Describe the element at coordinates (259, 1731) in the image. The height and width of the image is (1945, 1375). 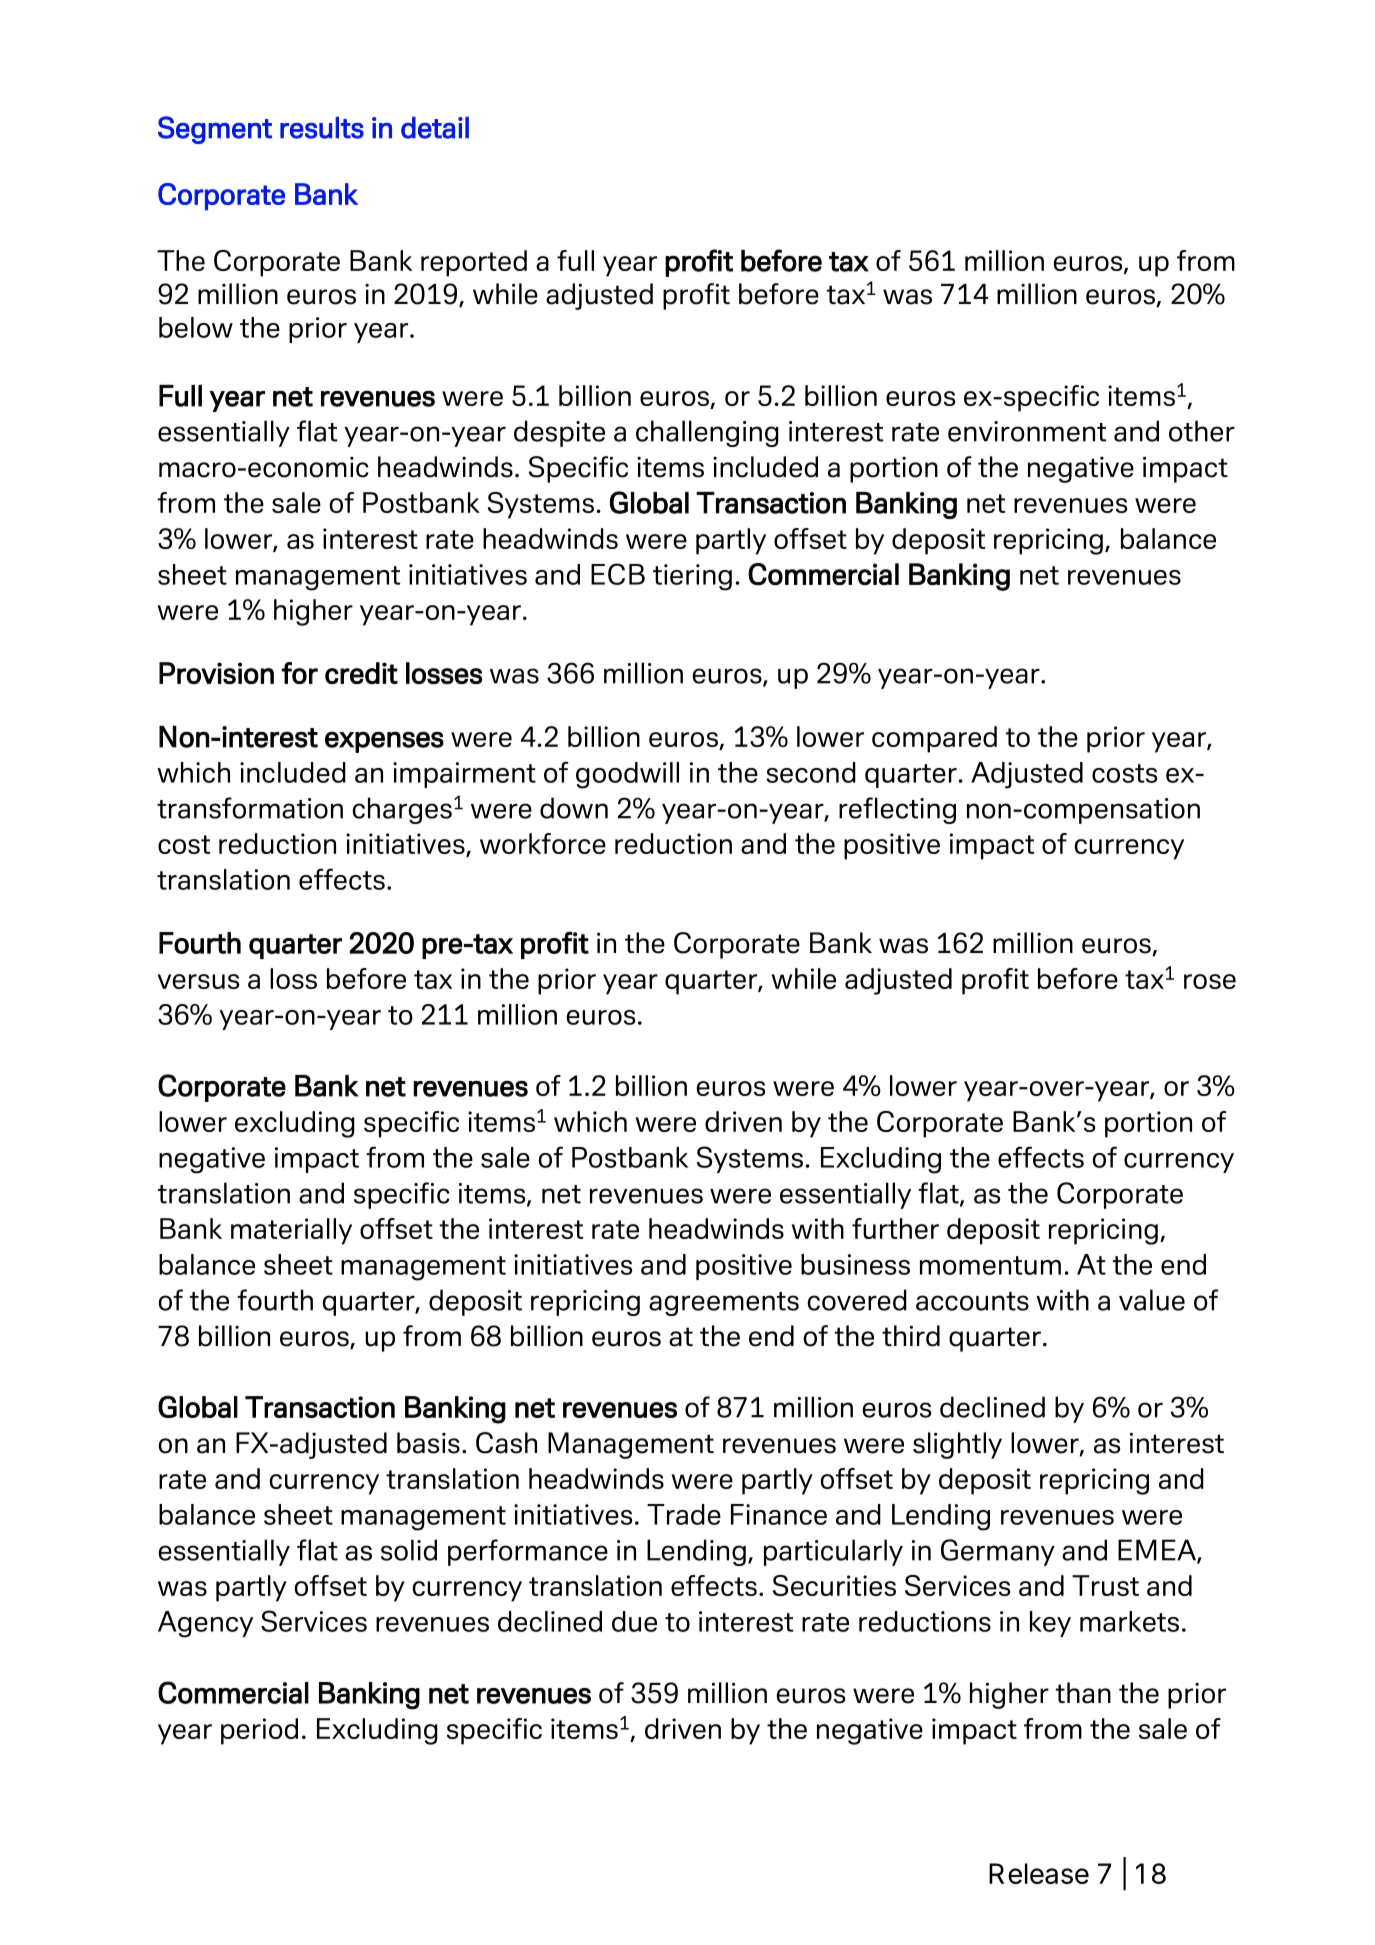
I see `period` at that location.
